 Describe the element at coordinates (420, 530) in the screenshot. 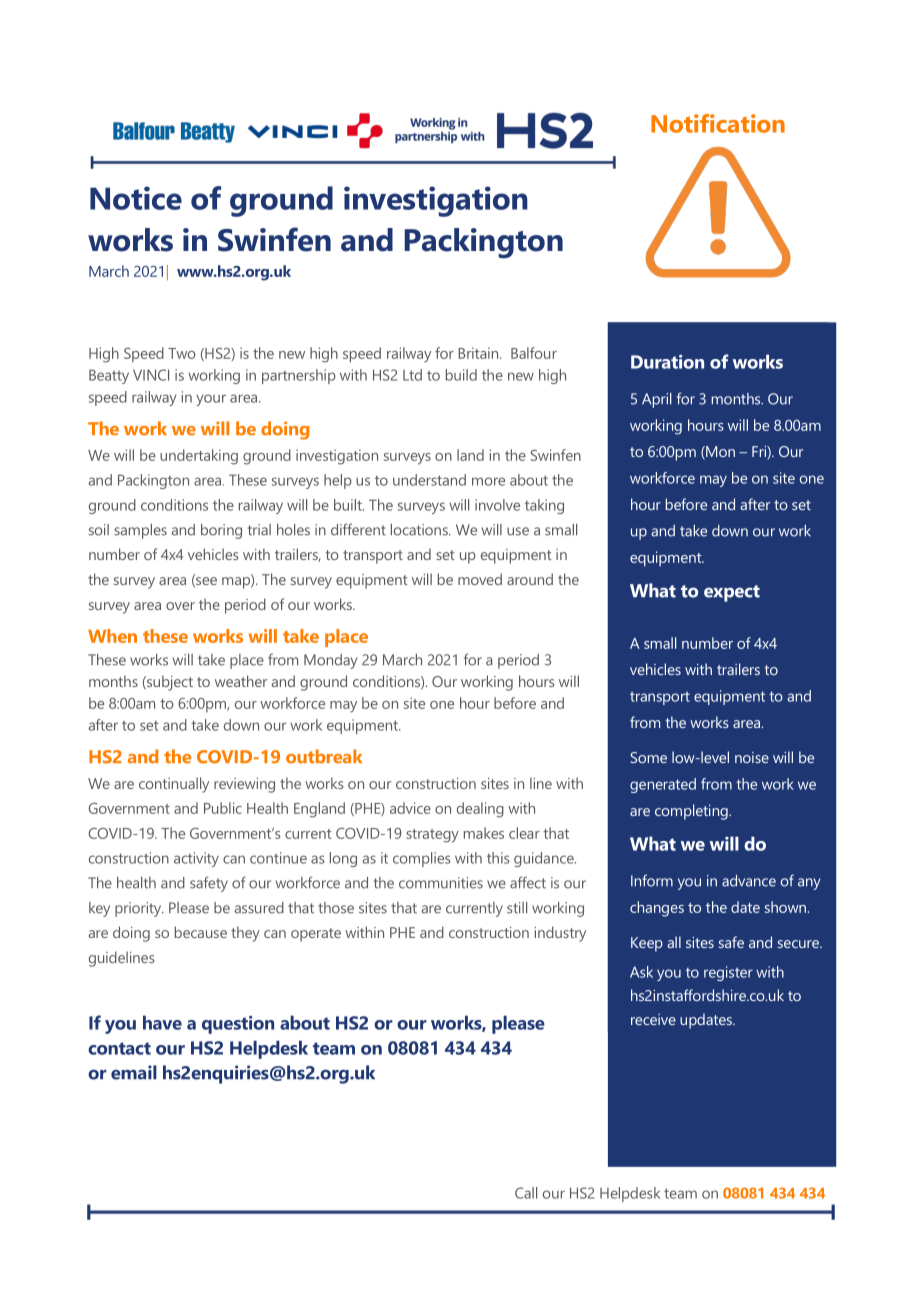

I see `locations` at that location.
